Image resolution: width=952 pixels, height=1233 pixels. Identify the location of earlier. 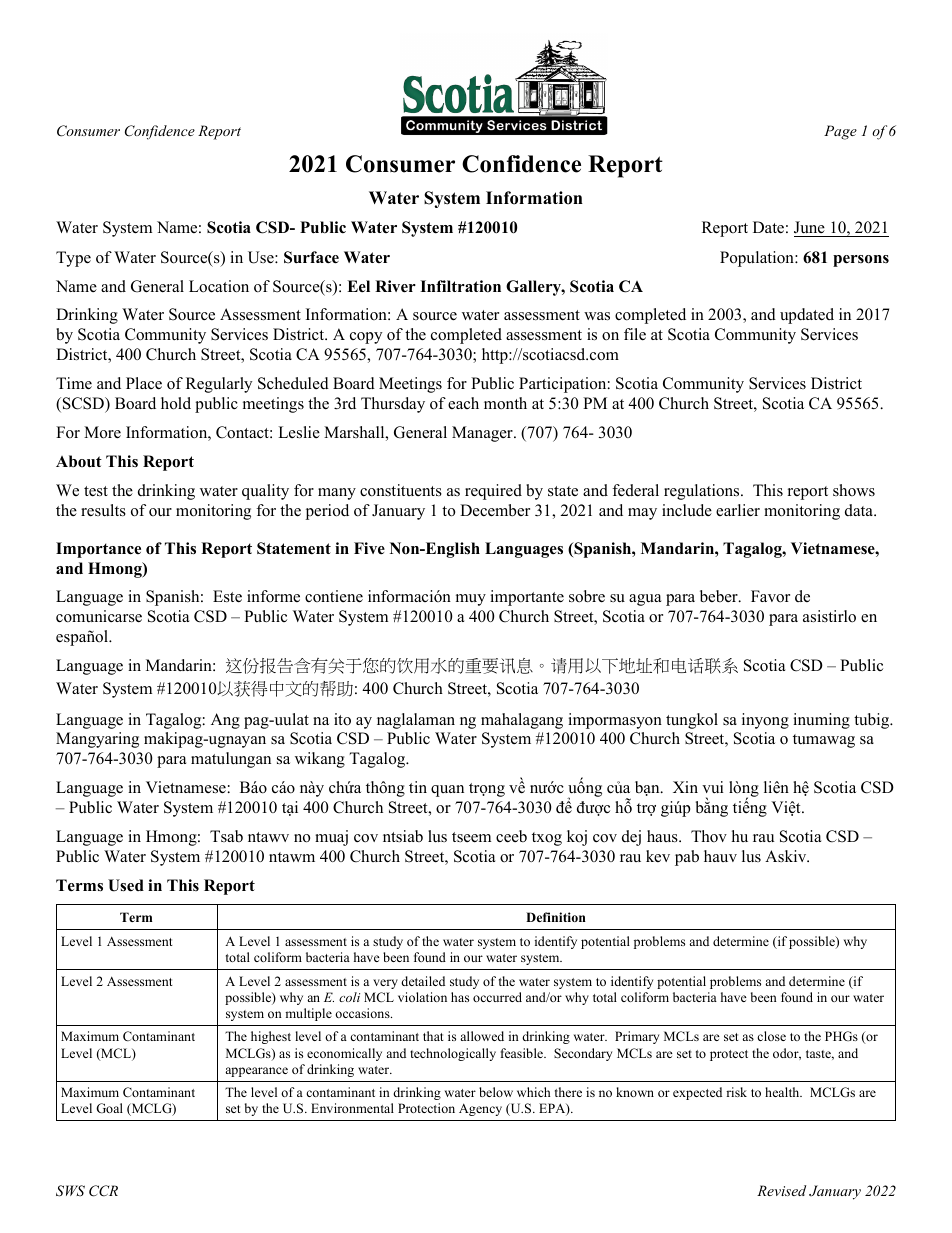
(738, 510).
